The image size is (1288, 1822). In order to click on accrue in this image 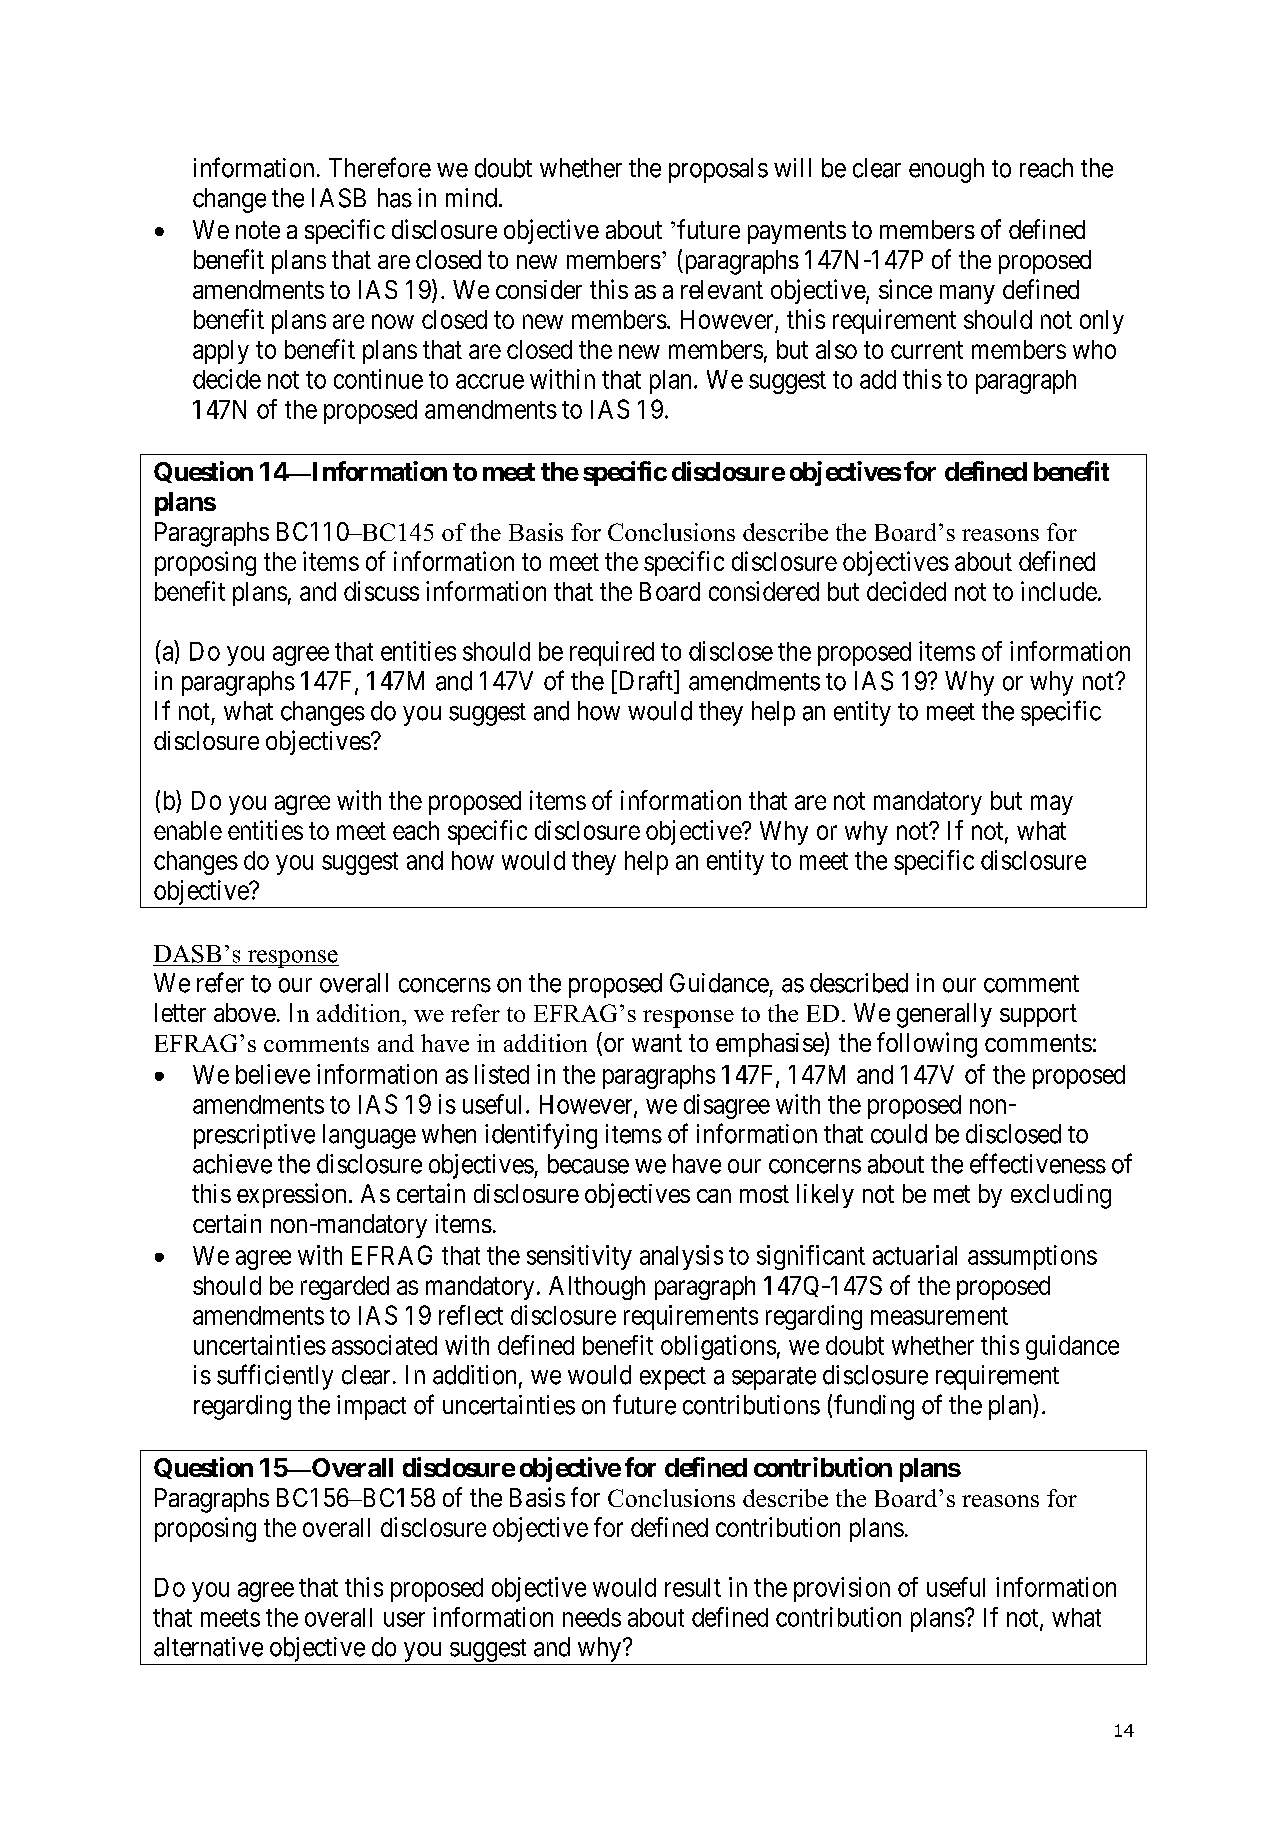, I will do `click(490, 381)`.
